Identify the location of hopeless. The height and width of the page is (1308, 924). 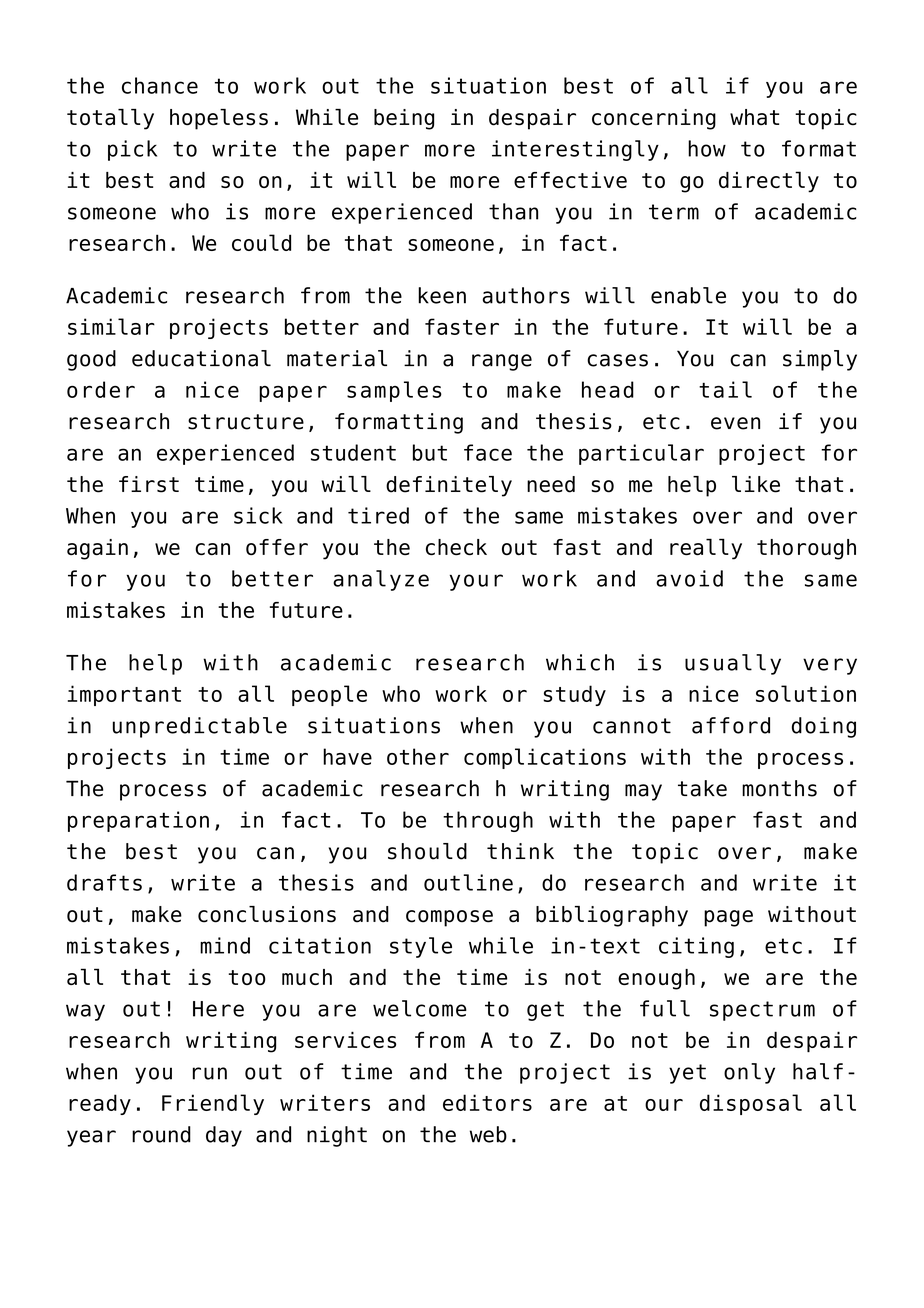
(219, 119).
